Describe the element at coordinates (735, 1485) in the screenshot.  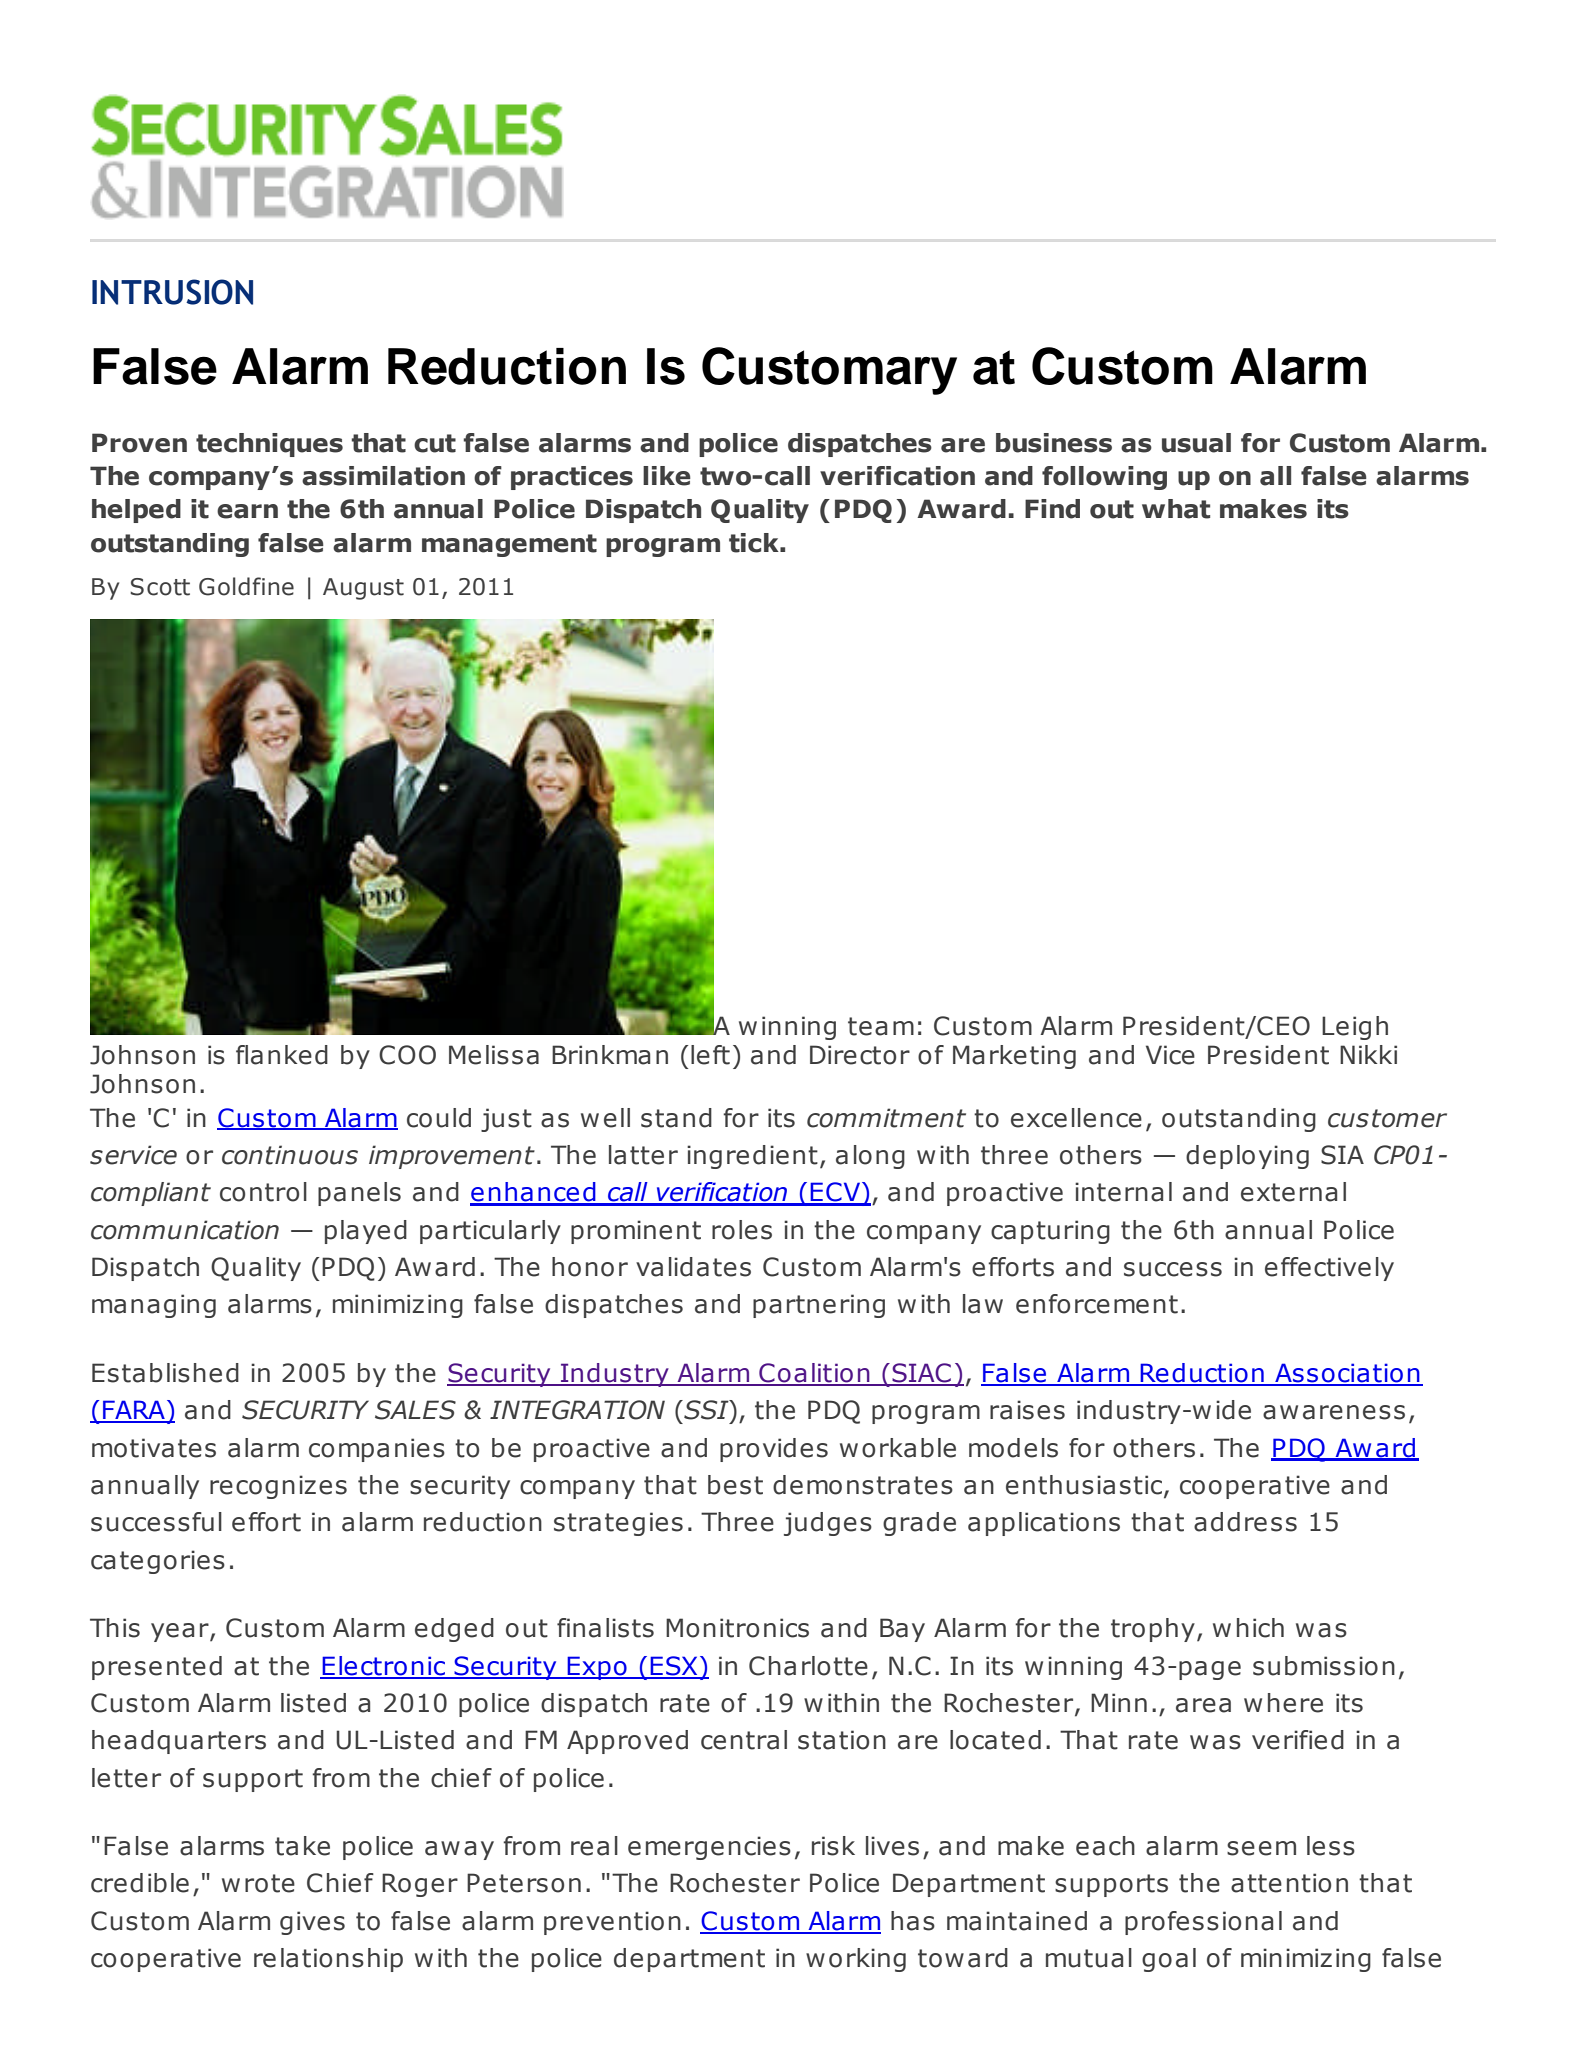
I see `best` at that location.
